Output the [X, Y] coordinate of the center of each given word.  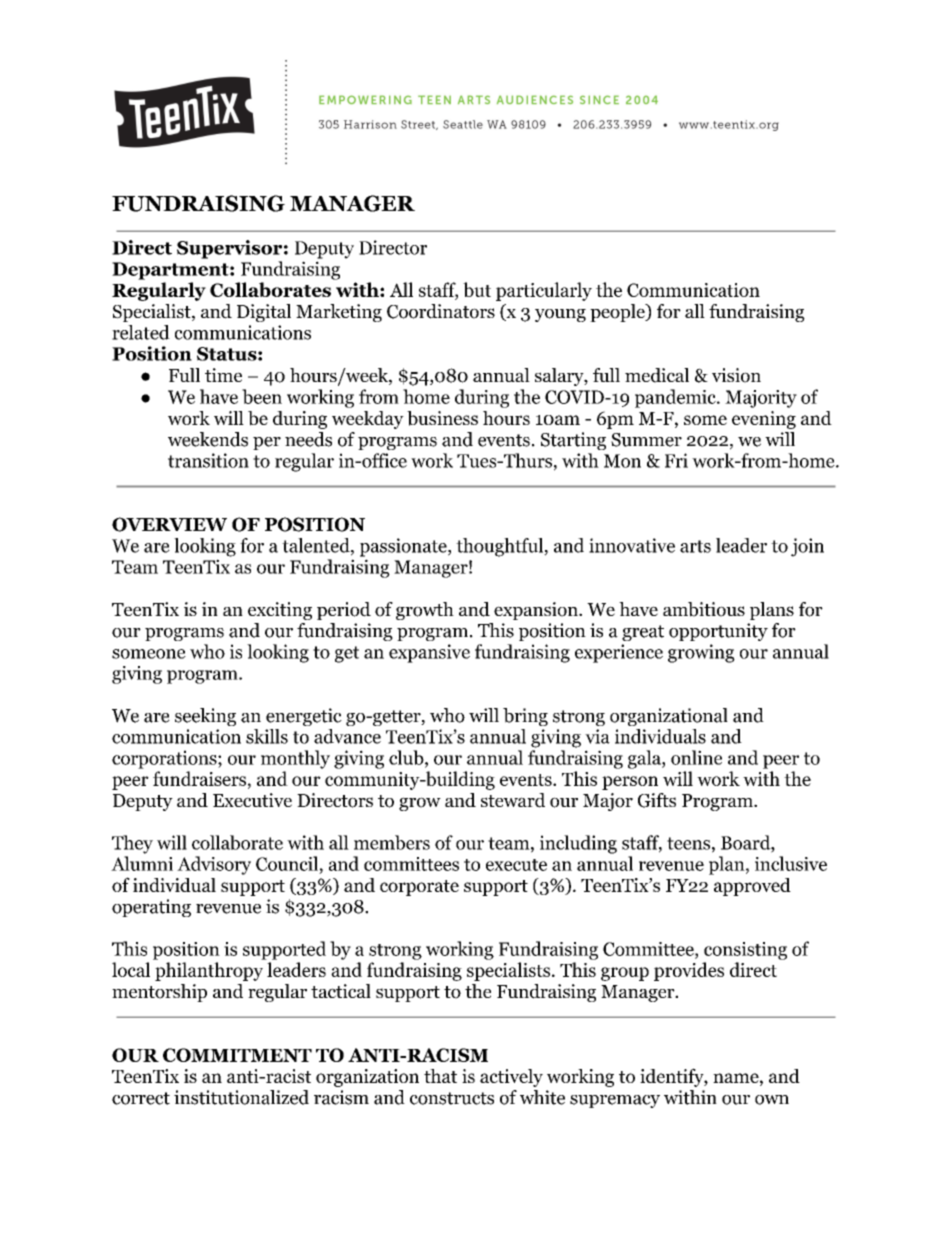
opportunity [718, 632]
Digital [264, 313]
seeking [205, 717]
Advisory [214, 865]
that [440, 1076]
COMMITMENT [237, 1055]
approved [752, 887]
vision [736, 375]
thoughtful [500, 547]
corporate [419, 888]
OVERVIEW [169, 524]
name [736, 1078]
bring [525, 717]
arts [695, 546]
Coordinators [441, 311]
